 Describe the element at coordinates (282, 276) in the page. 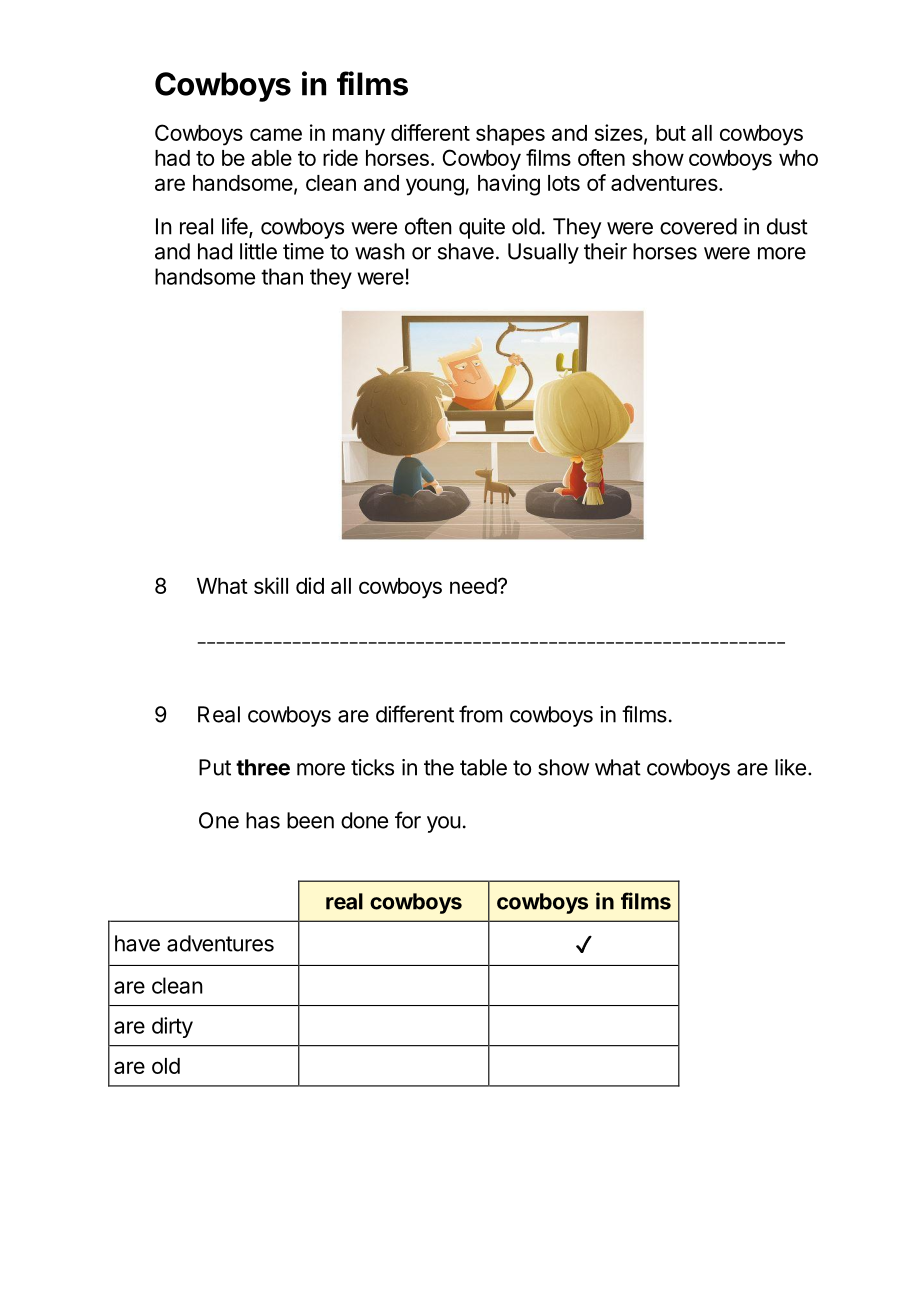

I see `than` at that location.
